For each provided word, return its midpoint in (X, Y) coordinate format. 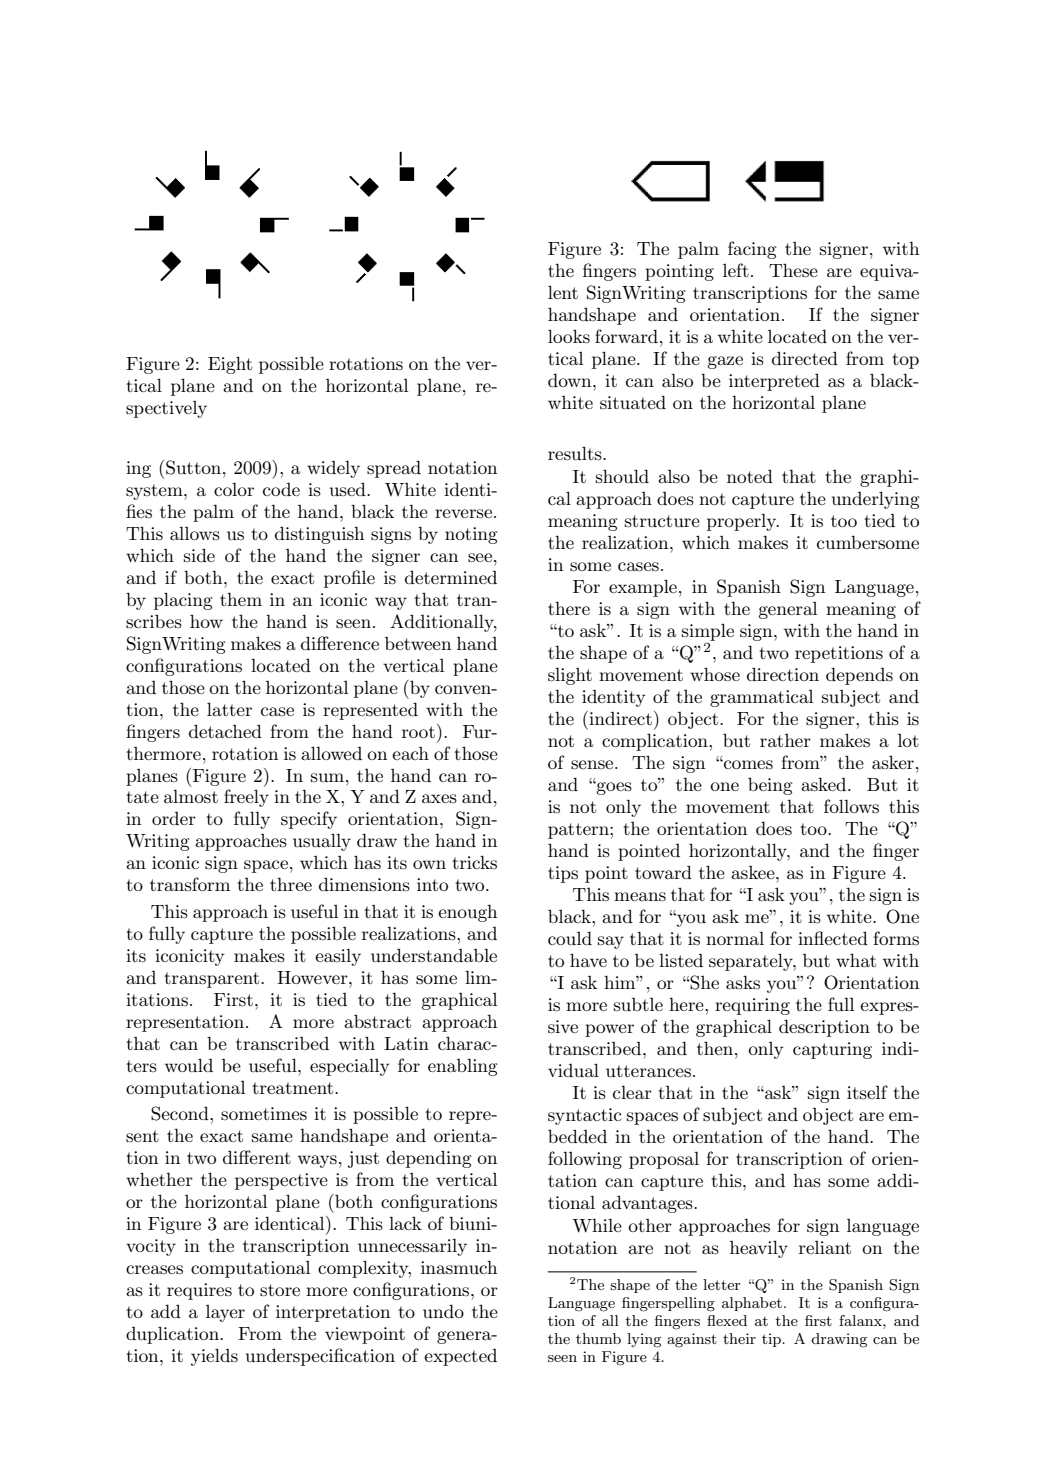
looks (569, 336)
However (313, 977)
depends (859, 676)
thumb (598, 1338)
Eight (230, 365)
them (241, 599)
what (856, 960)
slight (570, 676)
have (588, 960)
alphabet (752, 1304)
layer (225, 1313)
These (793, 270)
